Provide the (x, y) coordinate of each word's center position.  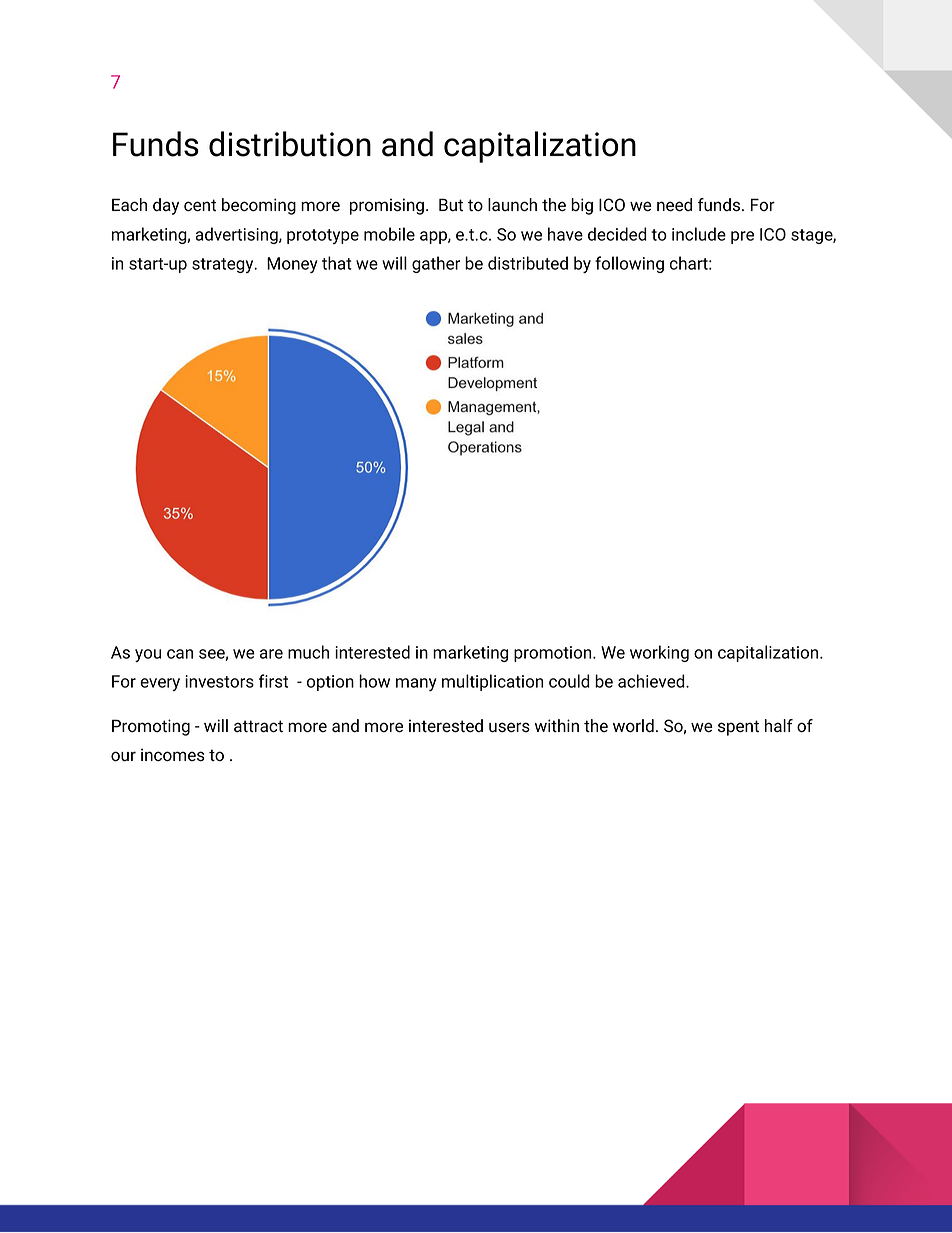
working (659, 653)
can (180, 654)
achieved (652, 681)
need (674, 205)
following (629, 264)
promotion (554, 654)
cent (200, 205)
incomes (173, 755)
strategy (224, 265)
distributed (528, 263)
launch (512, 205)
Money (292, 265)
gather (436, 264)
